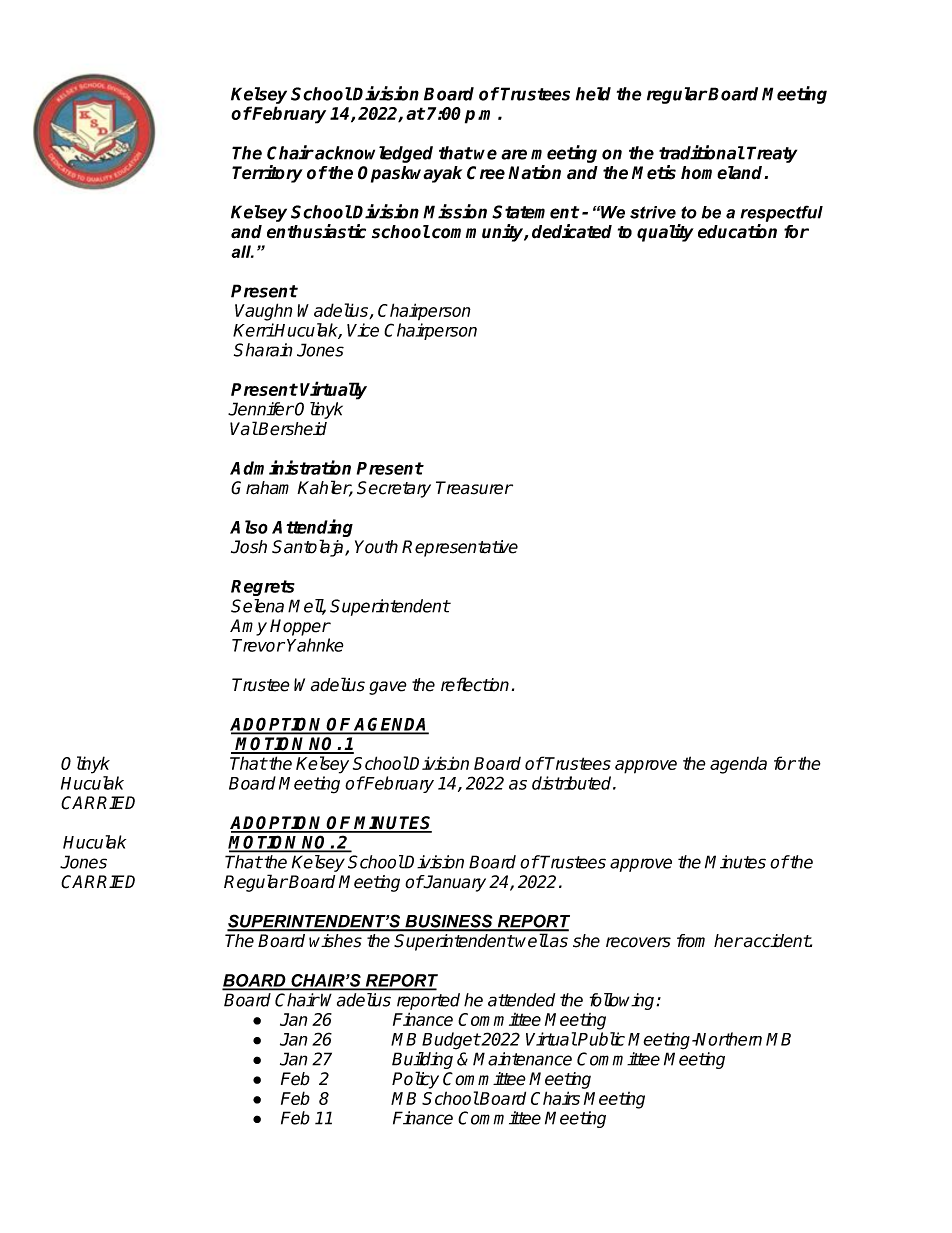 This page has height=1233, width=952. What do you see at coordinates (415, 1080) in the page?
I see `Policy` at bounding box center [415, 1080].
